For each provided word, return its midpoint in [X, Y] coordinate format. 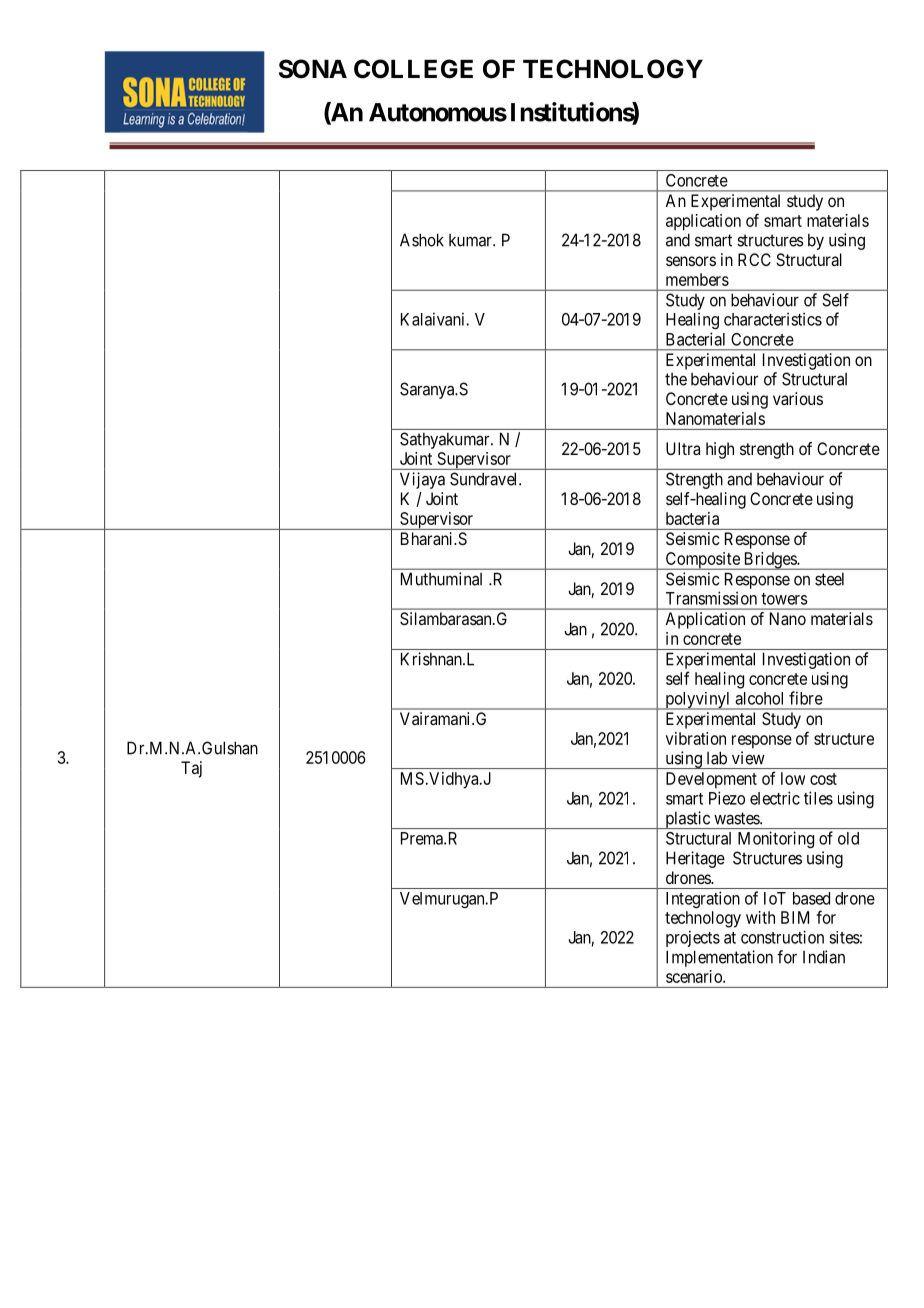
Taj [191, 769]
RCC [754, 259]
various [798, 398]
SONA [313, 69]
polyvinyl [698, 701]
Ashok [422, 240]
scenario [695, 976]
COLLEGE [413, 69]
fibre [806, 698]
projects [693, 938]
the [676, 379]
